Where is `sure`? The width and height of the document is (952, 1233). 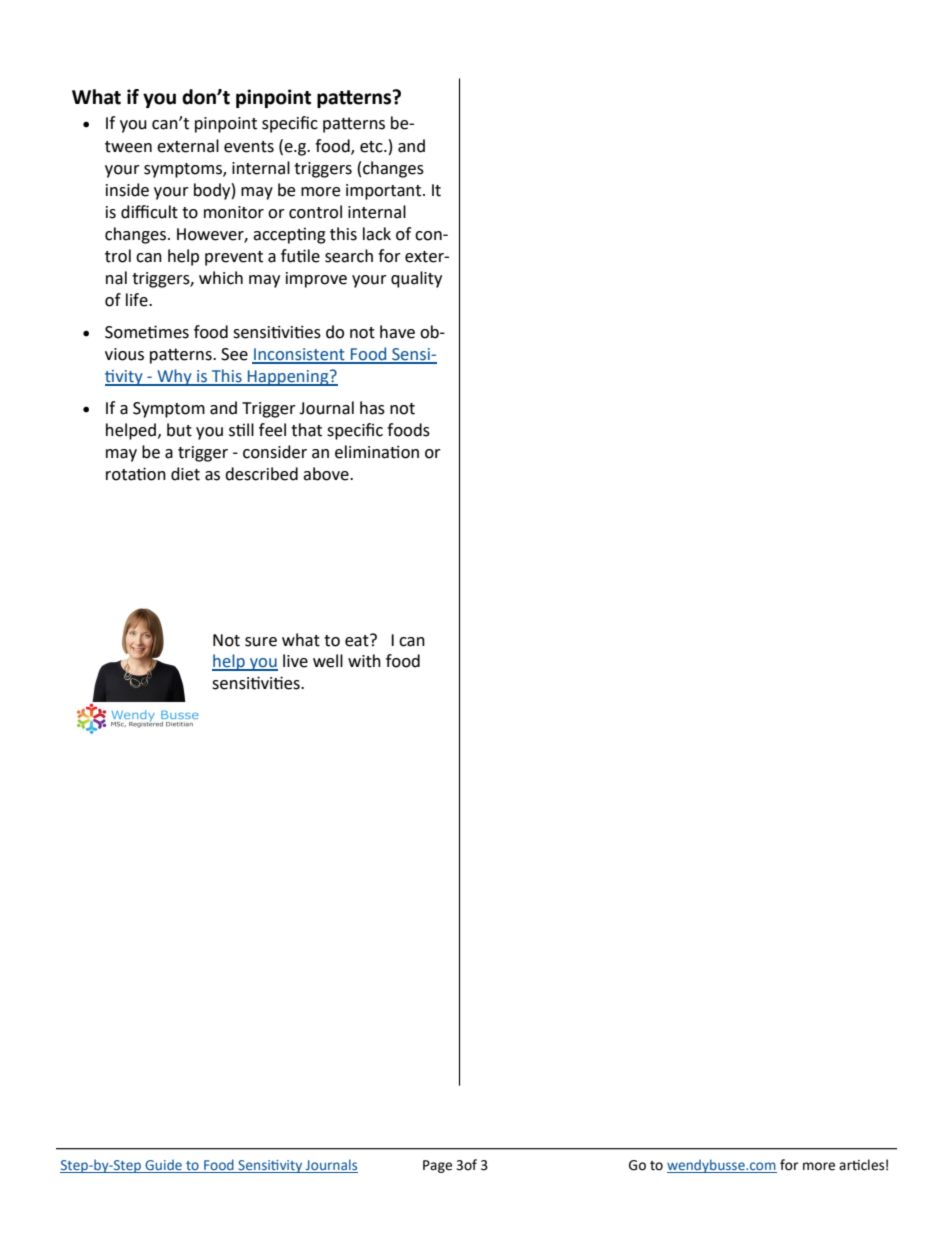
sure is located at coordinates (261, 642).
